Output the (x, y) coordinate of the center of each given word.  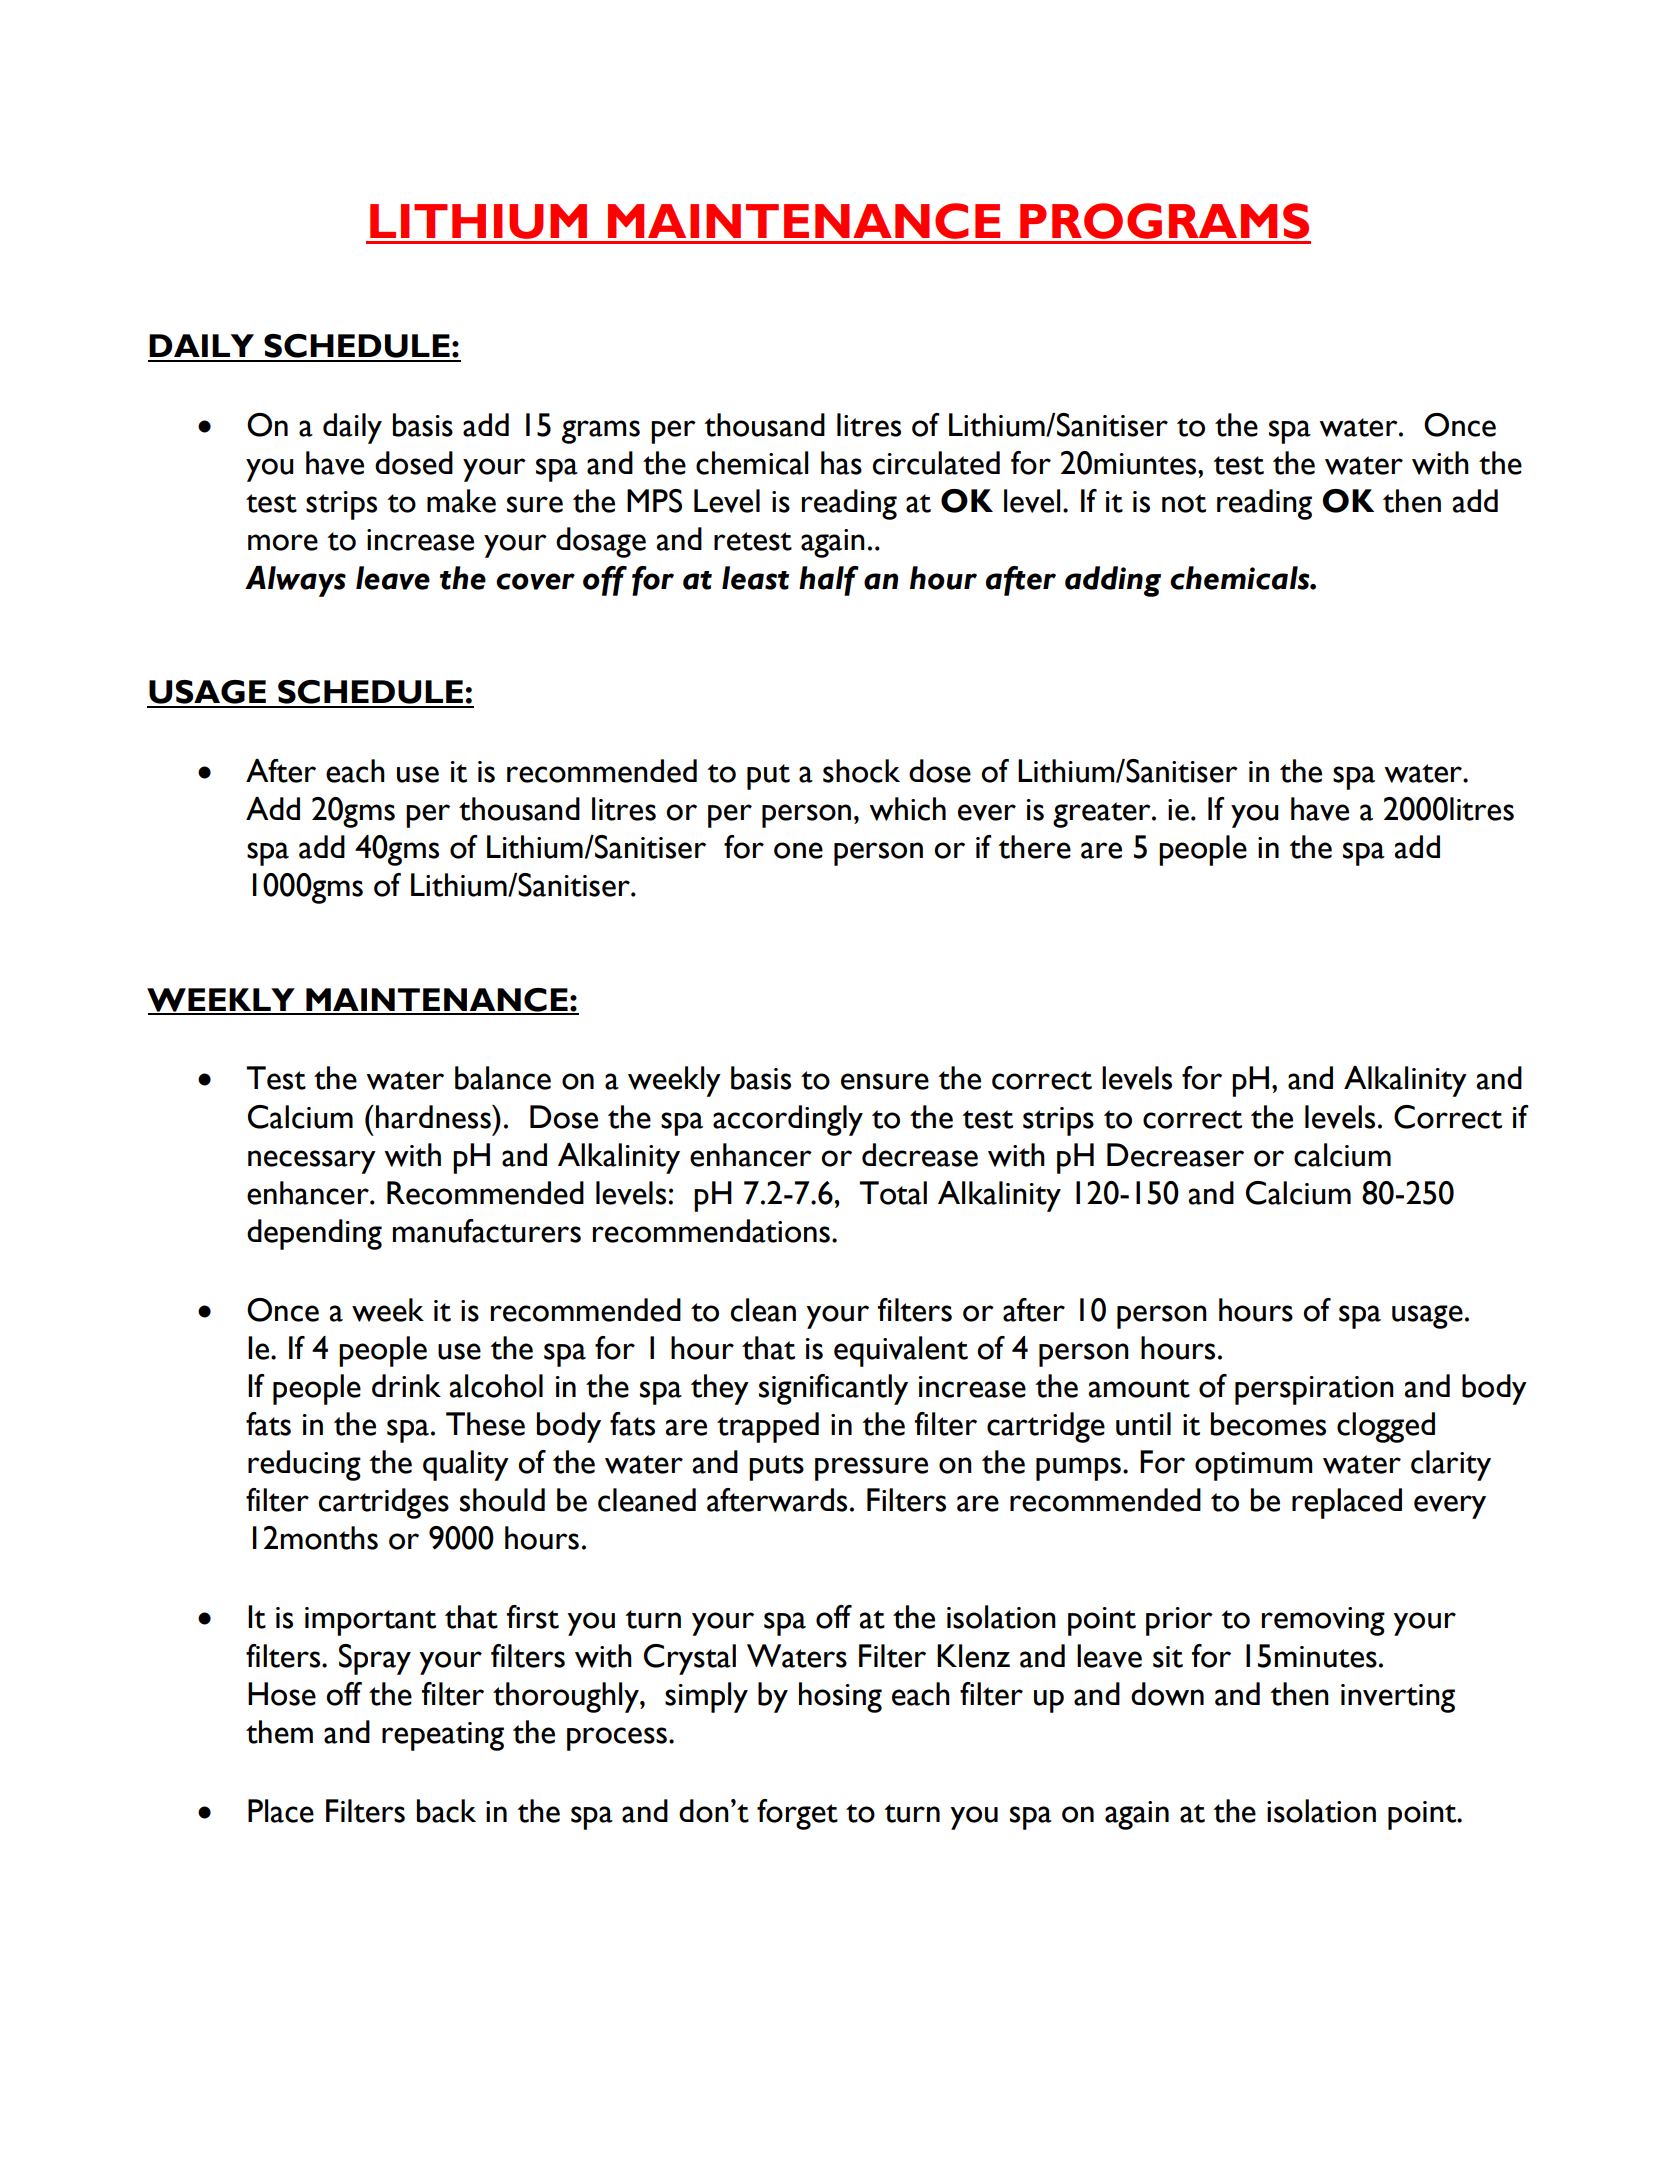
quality (466, 1465)
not (1184, 503)
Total (893, 1193)
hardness (434, 1117)
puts (776, 1468)
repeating (443, 1736)
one (798, 850)
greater (1103, 815)
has (841, 463)
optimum (1253, 1466)
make (461, 501)
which (907, 809)
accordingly (788, 1120)
